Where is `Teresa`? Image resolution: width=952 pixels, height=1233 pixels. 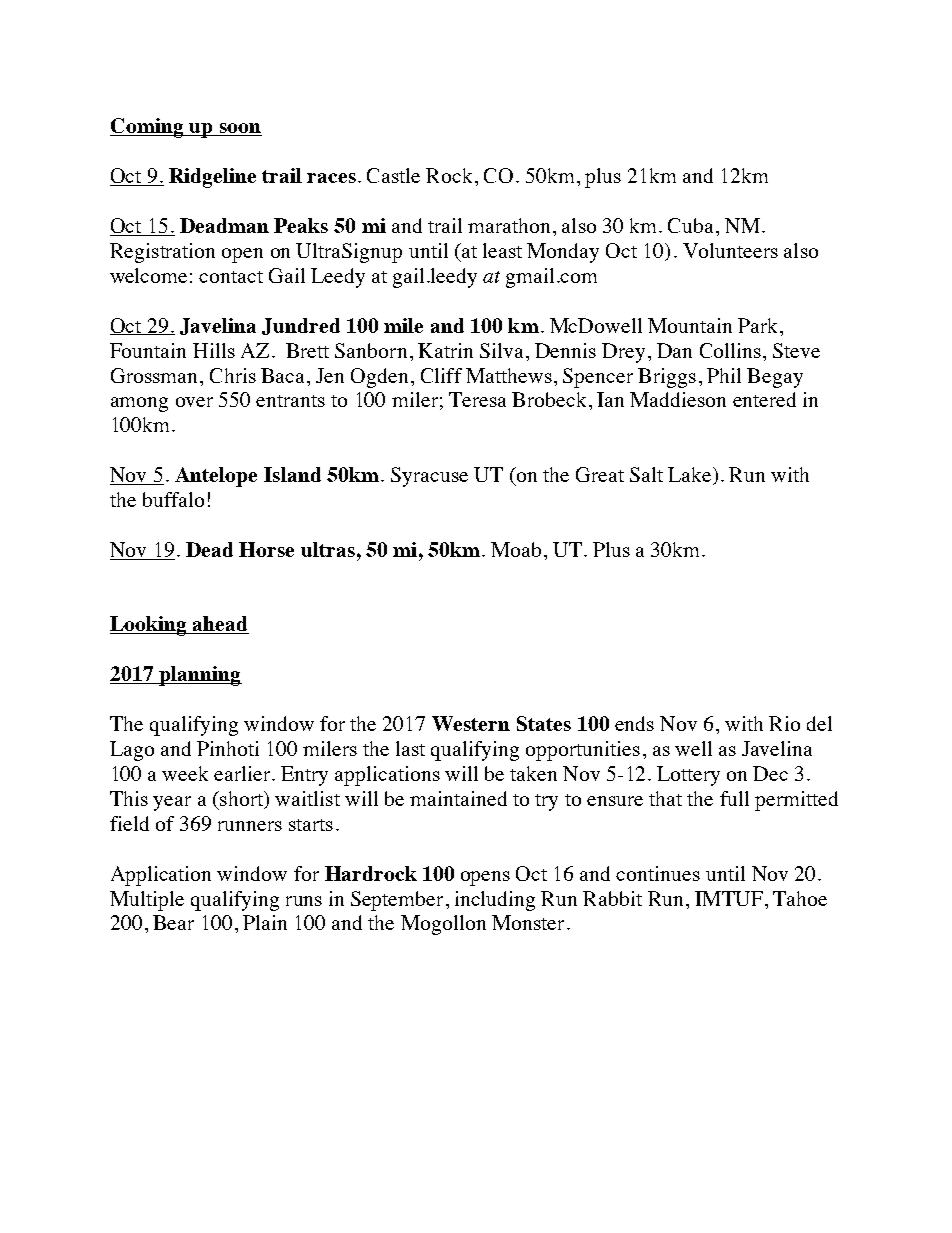
Teresa is located at coordinates (477, 399).
